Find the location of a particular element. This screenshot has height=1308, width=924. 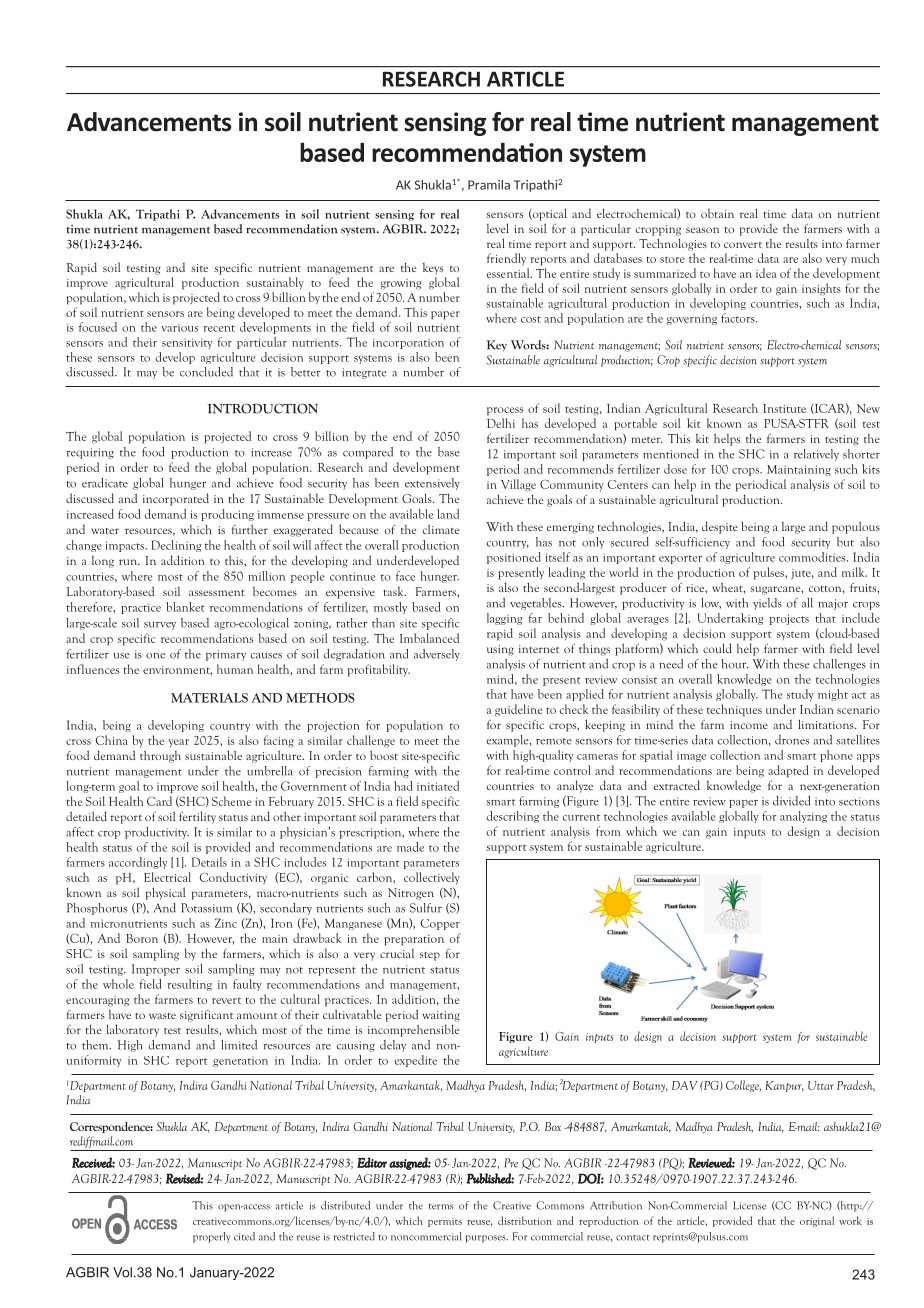

drones is located at coordinates (792, 740).
